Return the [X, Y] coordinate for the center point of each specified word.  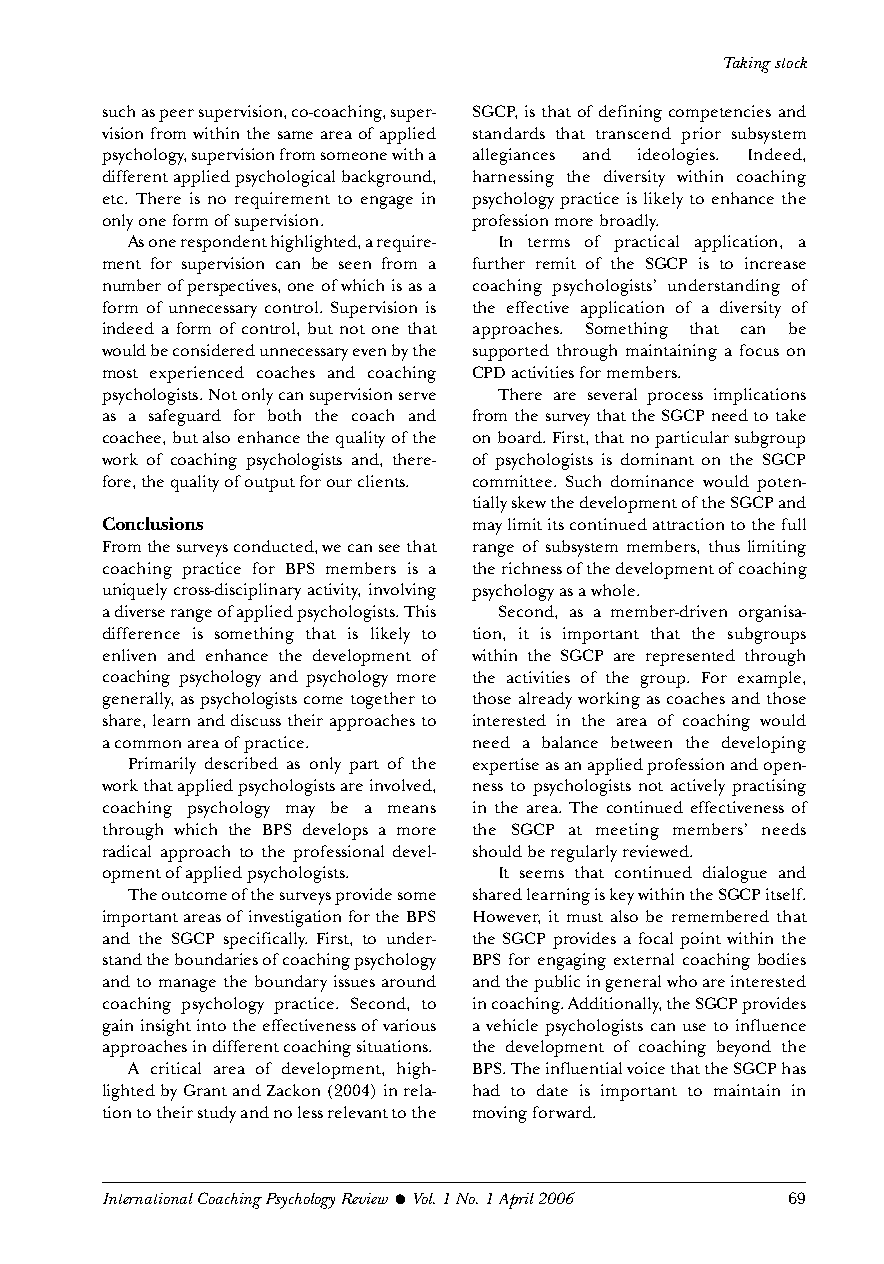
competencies [720, 113]
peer [176, 115]
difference [141, 633]
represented [690, 657]
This [420, 611]
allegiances [514, 156]
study [217, 1114]
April [516, 1201]
